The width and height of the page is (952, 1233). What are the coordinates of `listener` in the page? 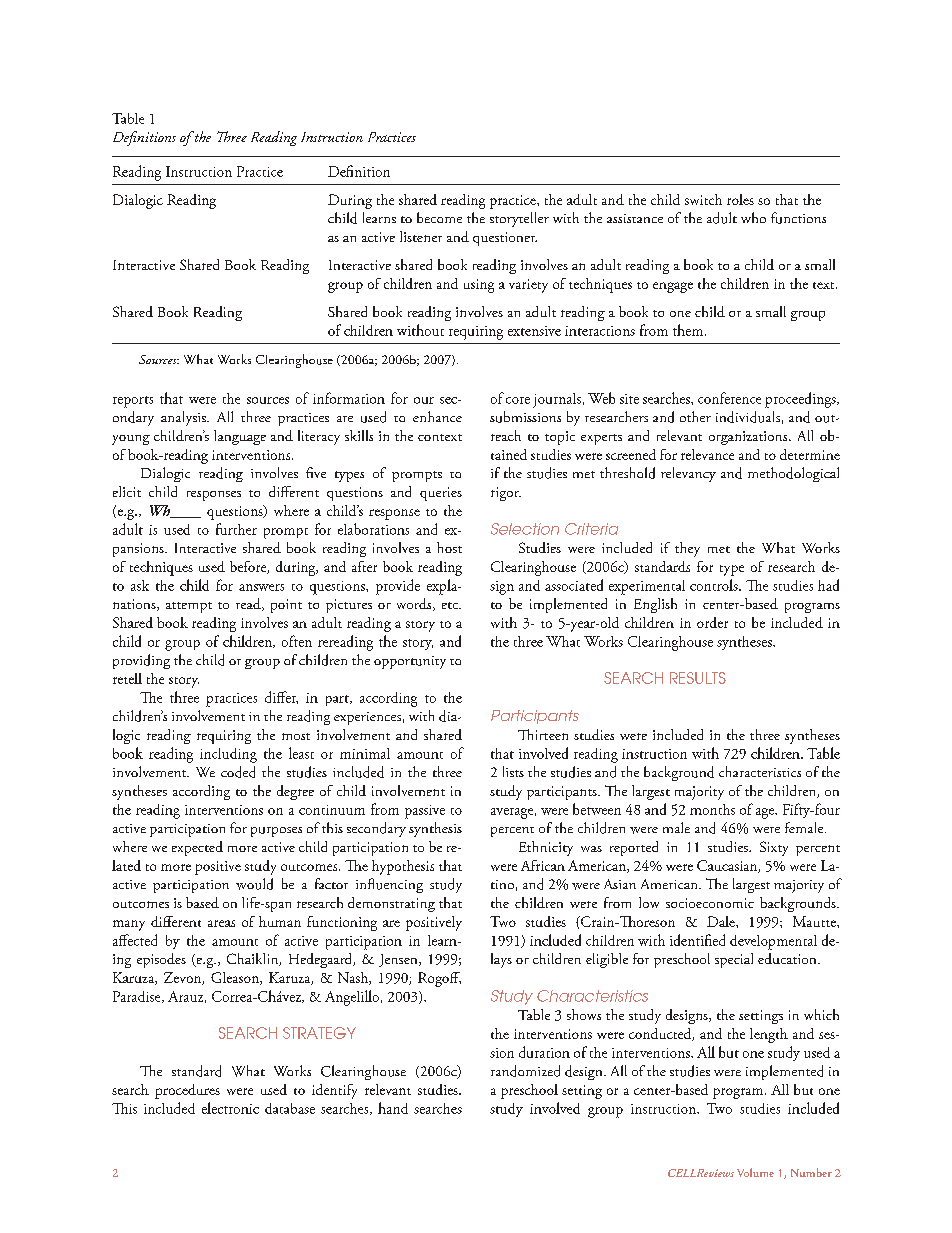 It's located at (421, 236).
